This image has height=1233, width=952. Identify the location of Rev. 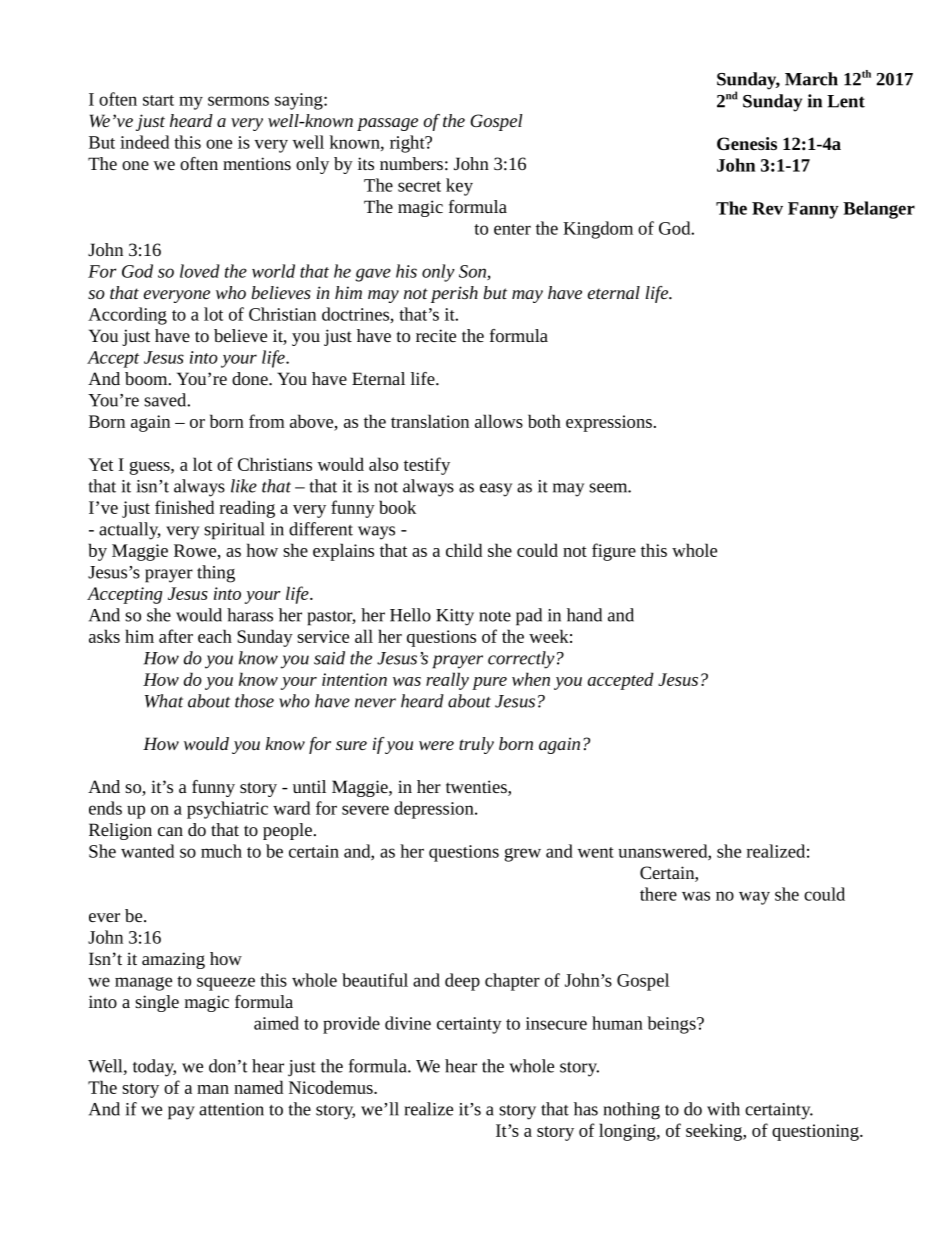
(767, 208).
